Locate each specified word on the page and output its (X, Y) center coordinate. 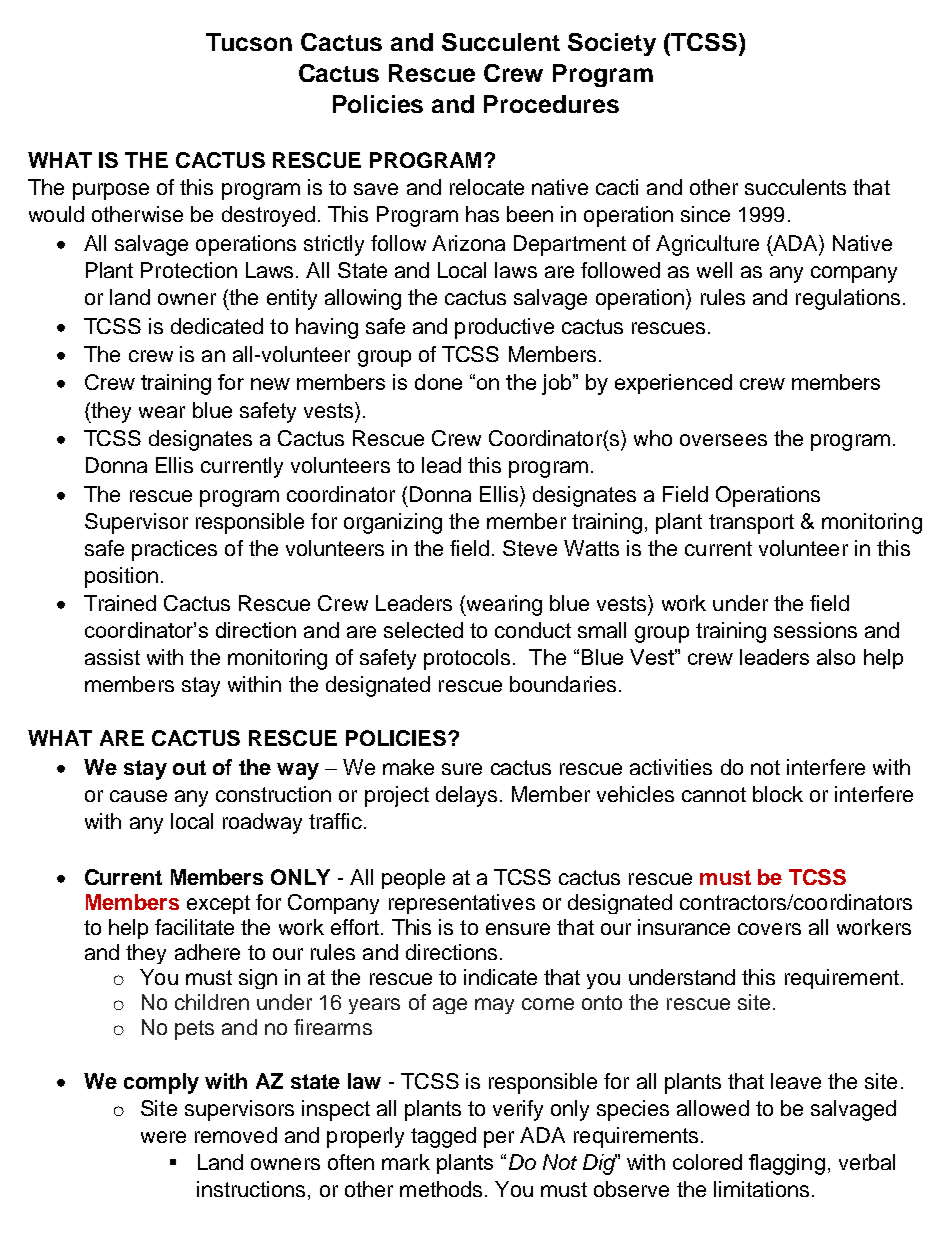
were (163, 1137)
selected (423, 630)
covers (769, 929)
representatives (462, 904)
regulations (848, 299)
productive (504, 328)
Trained (120, 603)
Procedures (551, 104)
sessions (815, 630)
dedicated (217, 326)
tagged (443, 1137)
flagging (787, 1164)
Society (612, 44)
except (218, 904)
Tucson (249, 42)
